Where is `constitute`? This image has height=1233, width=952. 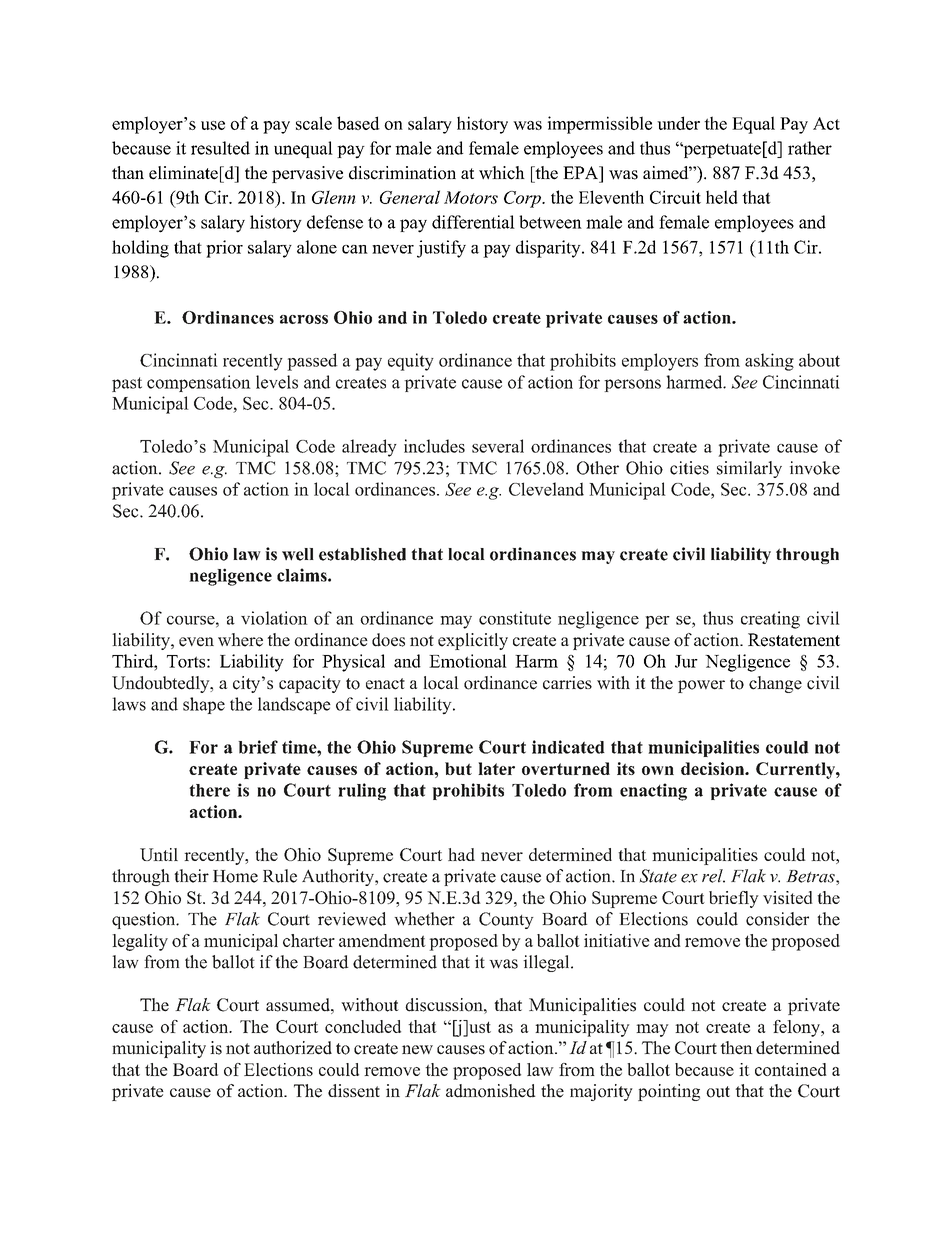 constitute is located at coordinates (515, 618).
